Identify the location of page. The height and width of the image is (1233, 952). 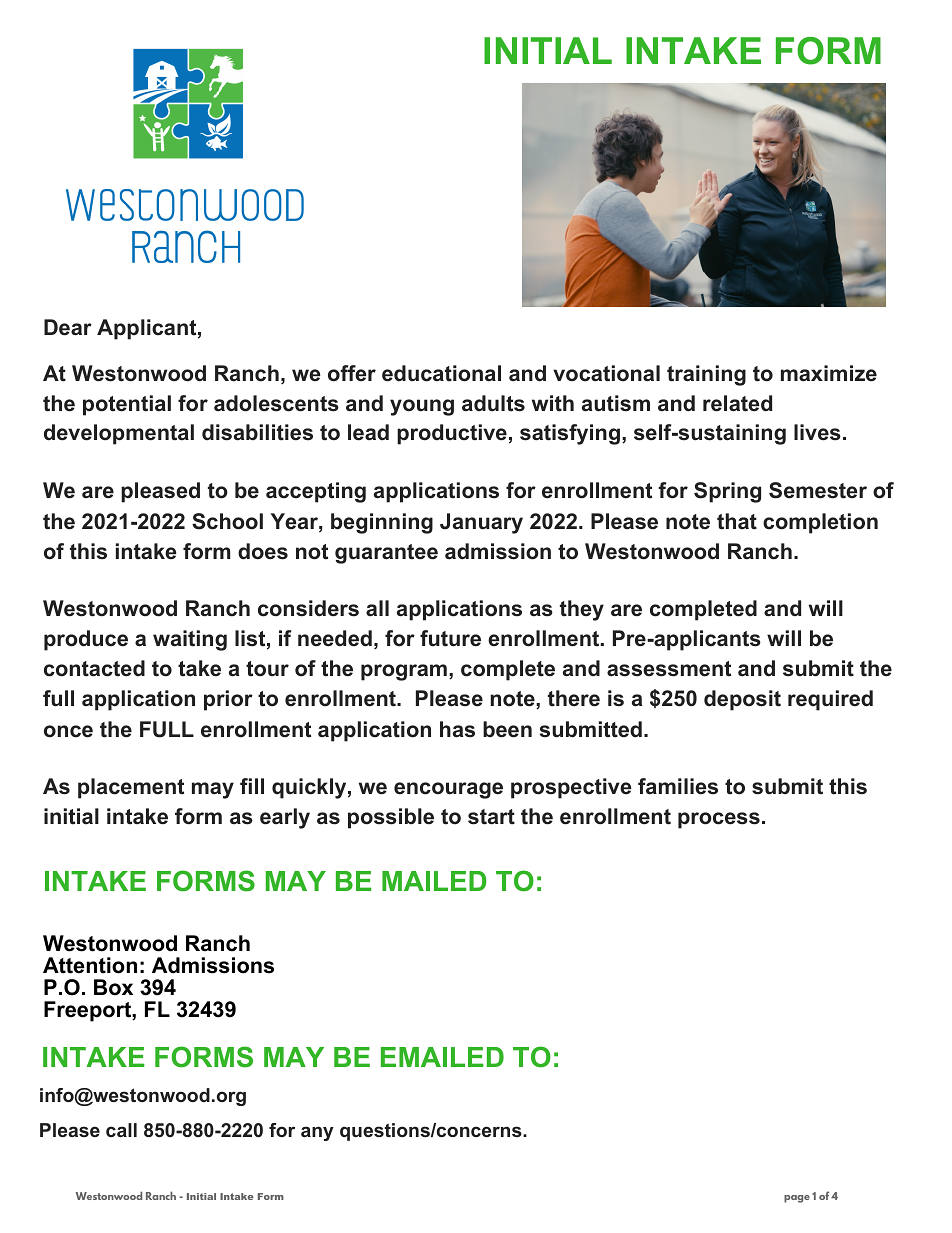
(797, 1199).
